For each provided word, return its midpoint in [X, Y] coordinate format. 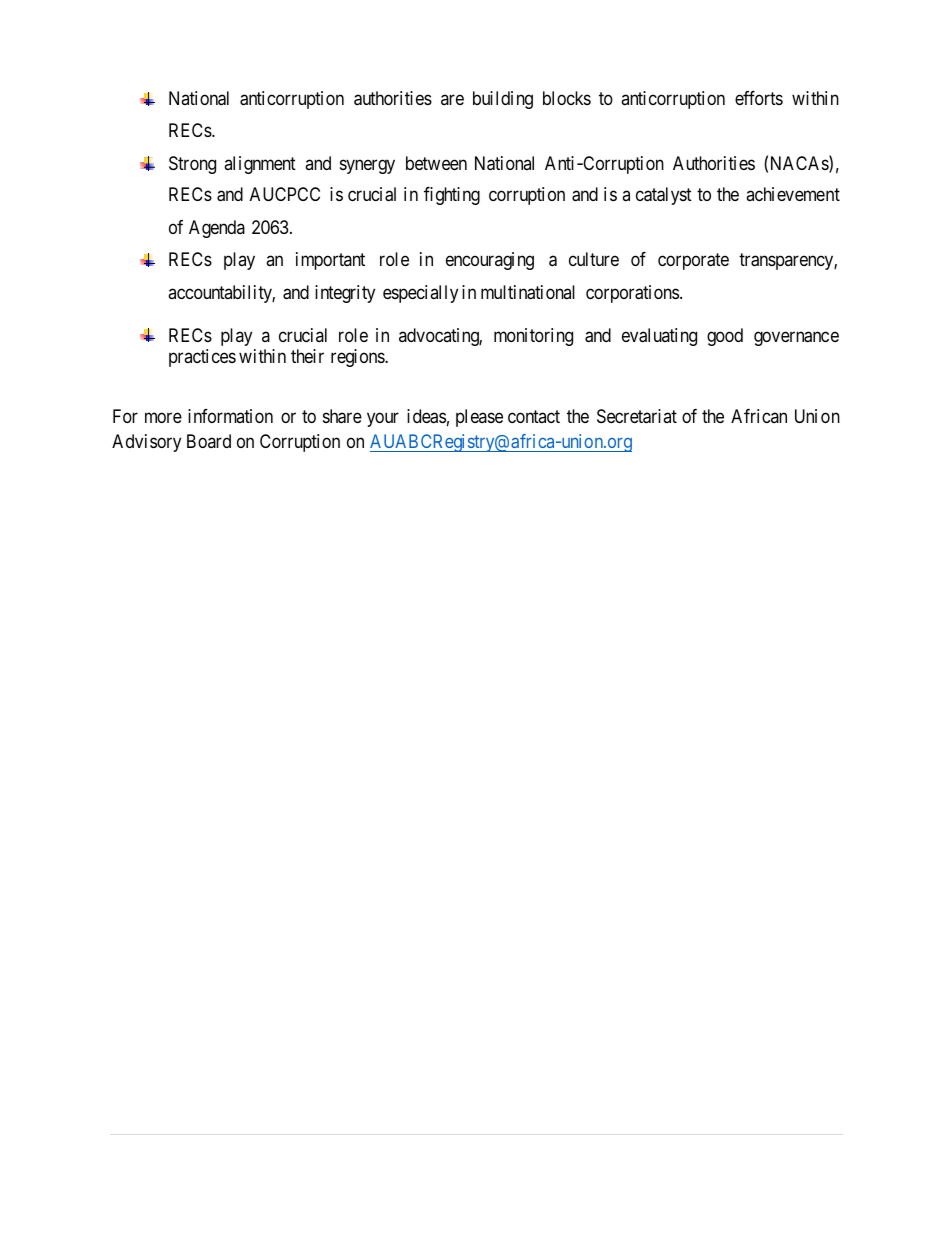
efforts [759, 98]
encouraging [490, 261]
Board [209, 441]
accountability [221, 294]
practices [202, 358]
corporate [693, 261]
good [725, 337]
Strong [192, 165]
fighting [452, 196]
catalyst [664, 196]
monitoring [533, 337]
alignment [260, 165]
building [503, 100]
